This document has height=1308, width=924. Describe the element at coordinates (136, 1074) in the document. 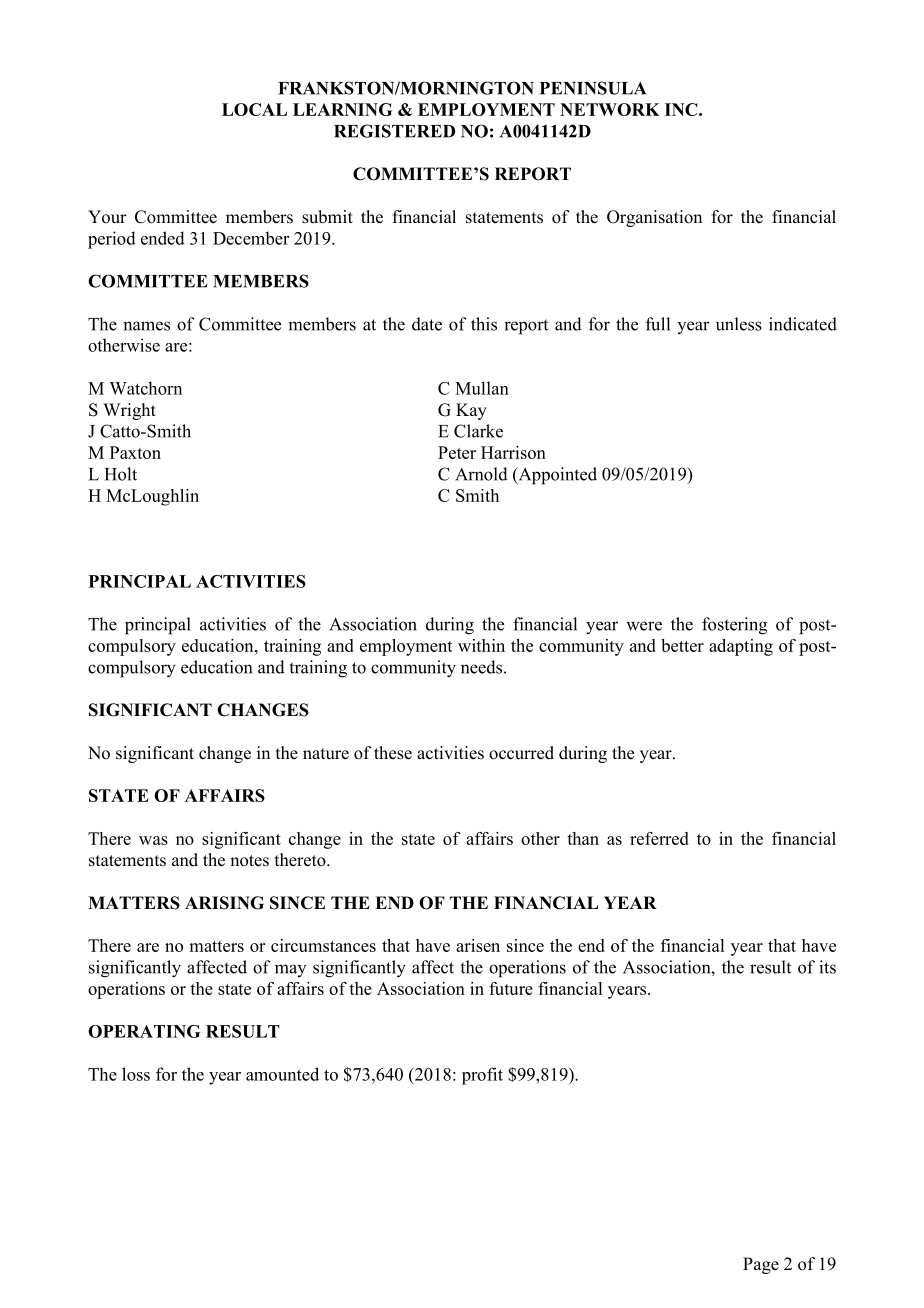

I see `loss` at that location.
